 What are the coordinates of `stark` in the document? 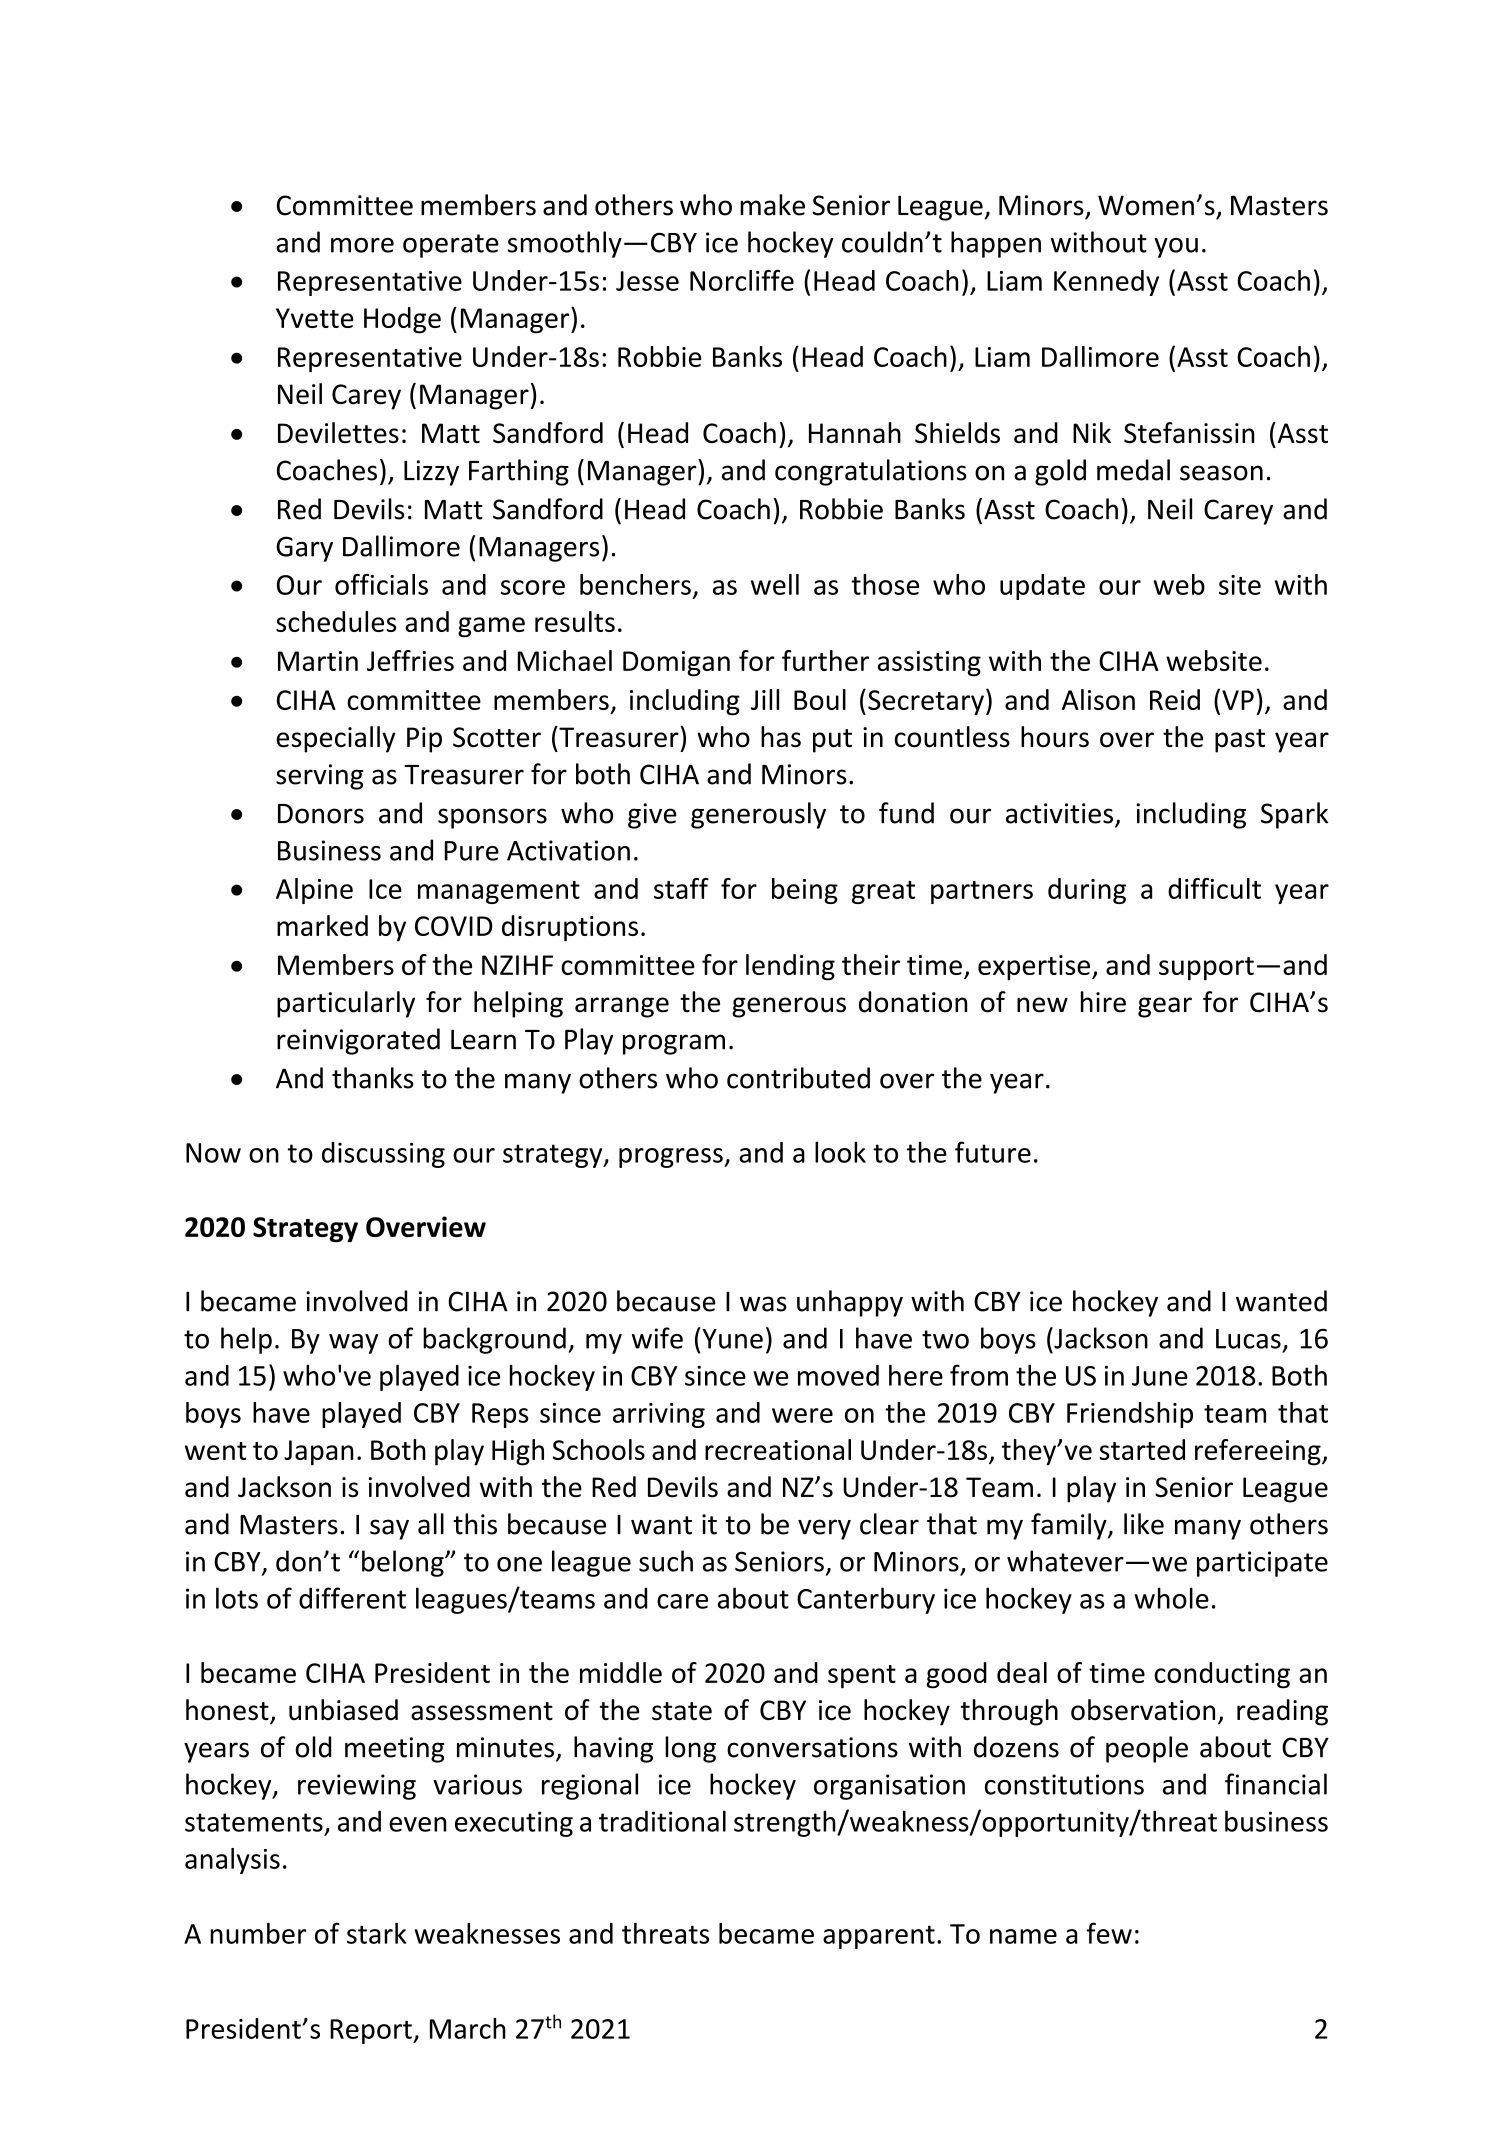 It's located at (376, 1933).
